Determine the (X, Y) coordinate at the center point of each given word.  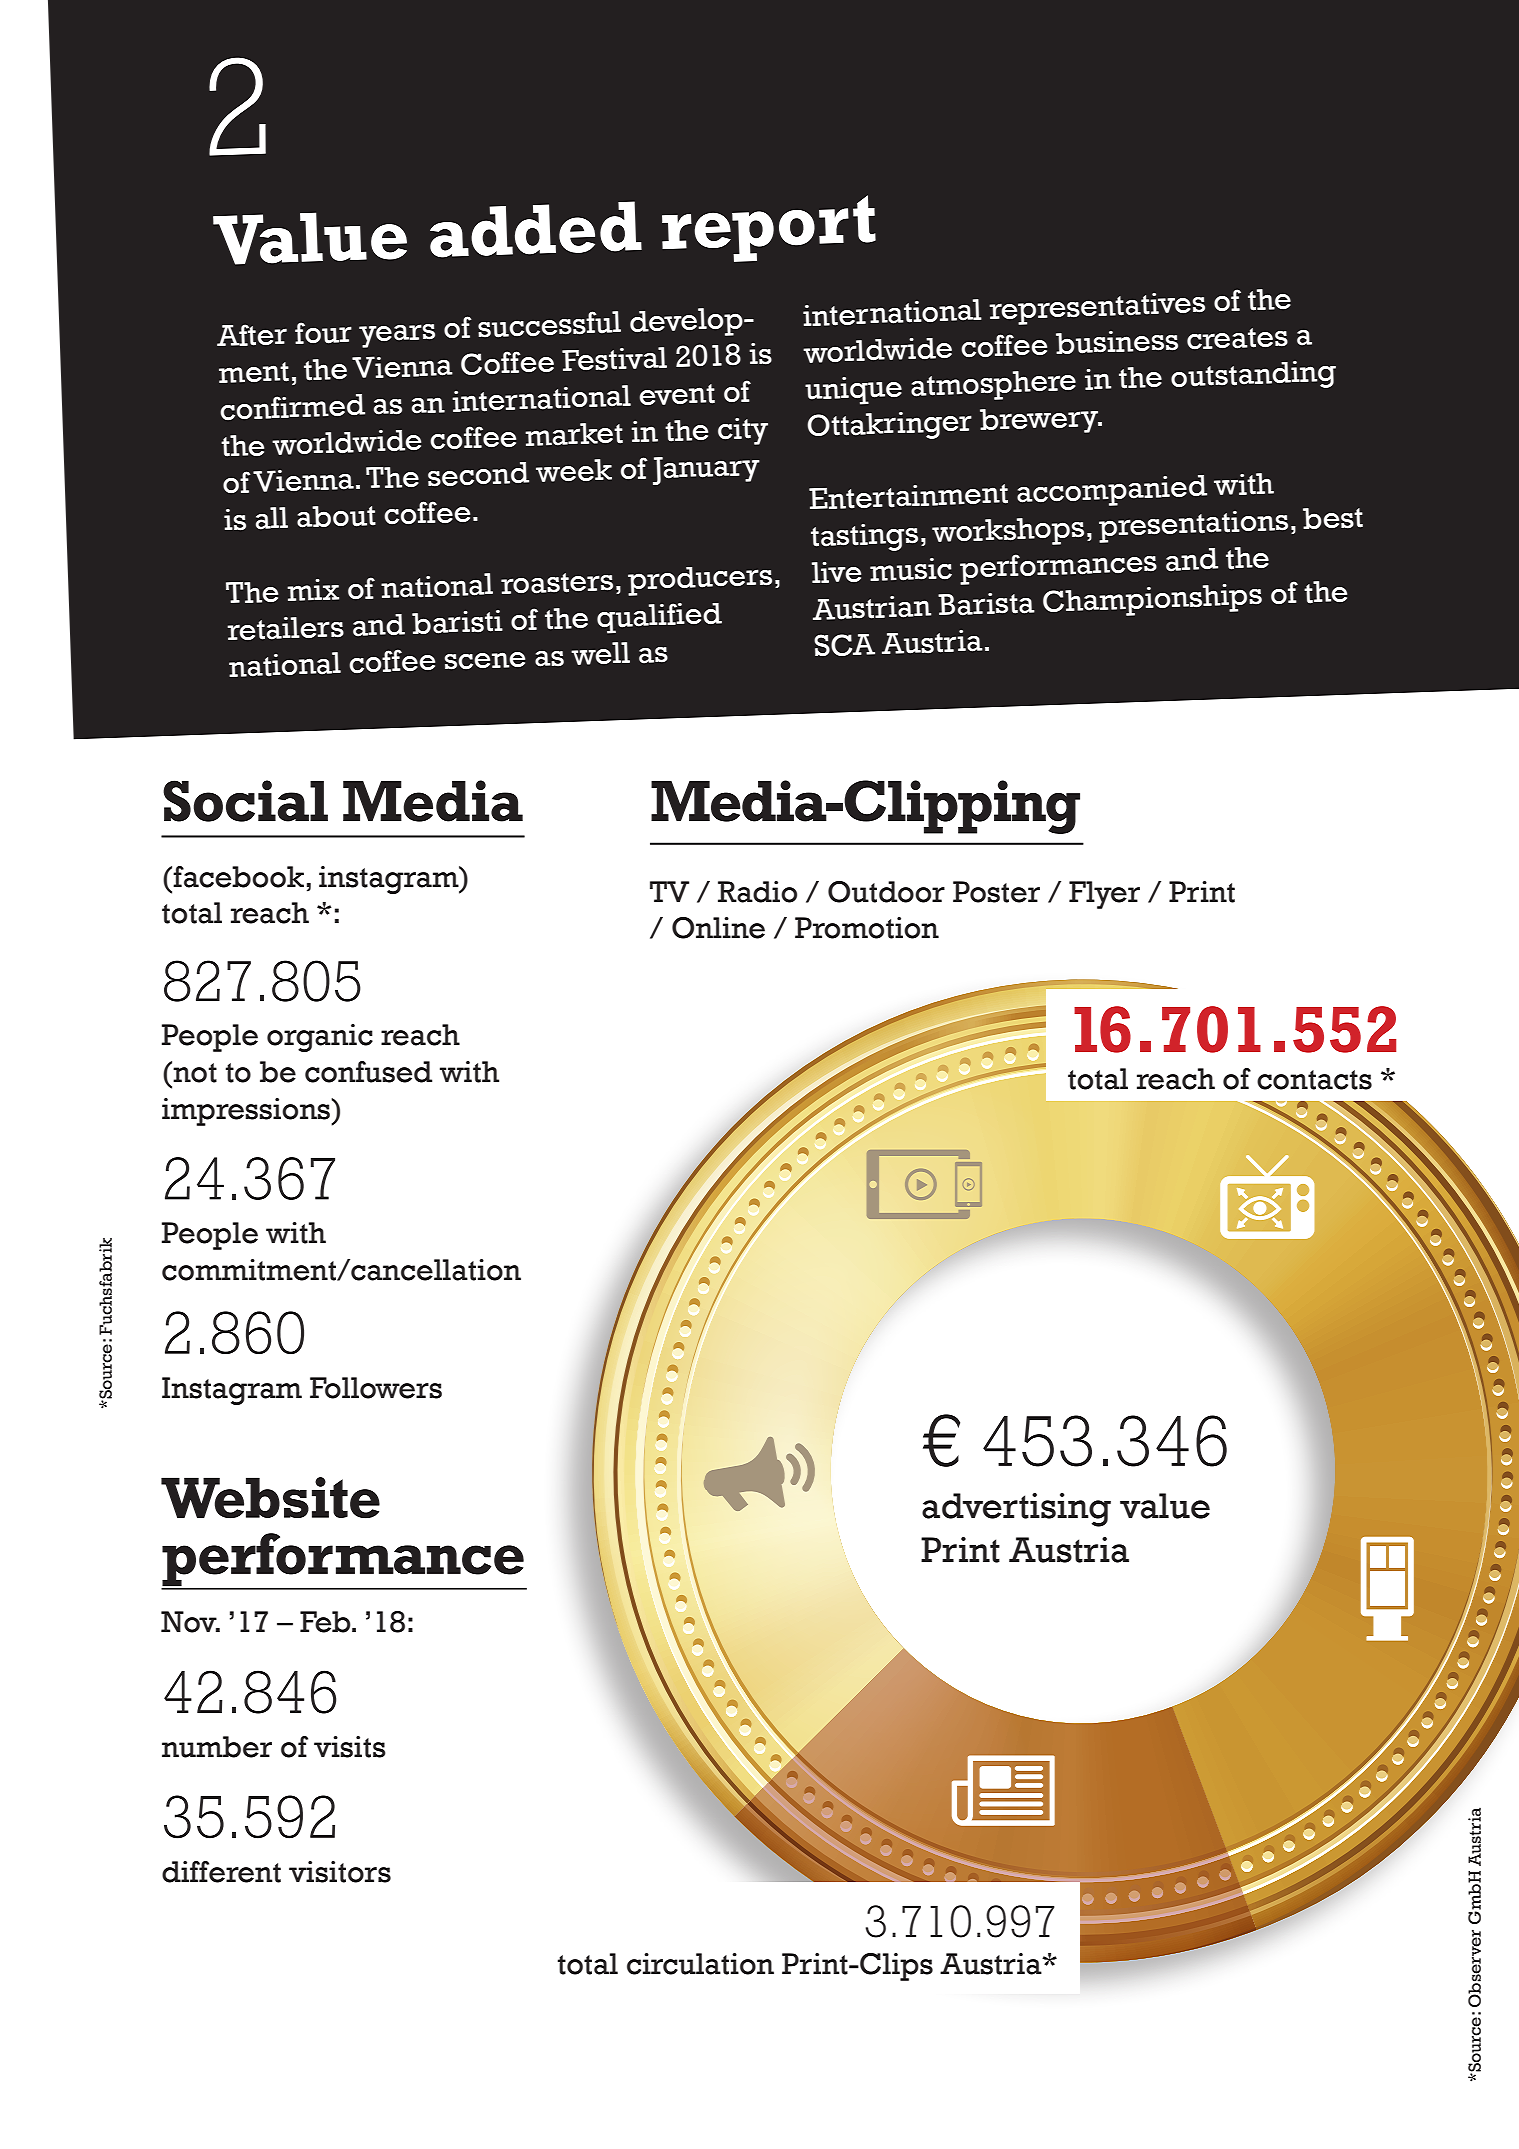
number (217, 1747)
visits (350, 1747)
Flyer (1104, 895)
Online (718, 928)
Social (245, 801)
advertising (1016, 1510)
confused (368, 1072)
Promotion (867, 928)
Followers (376, 1388)
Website (270, 1498)
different (221, 1872)
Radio (757, 892)
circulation (700, 1964)
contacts (1314, 1080)
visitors (340, 1872)
